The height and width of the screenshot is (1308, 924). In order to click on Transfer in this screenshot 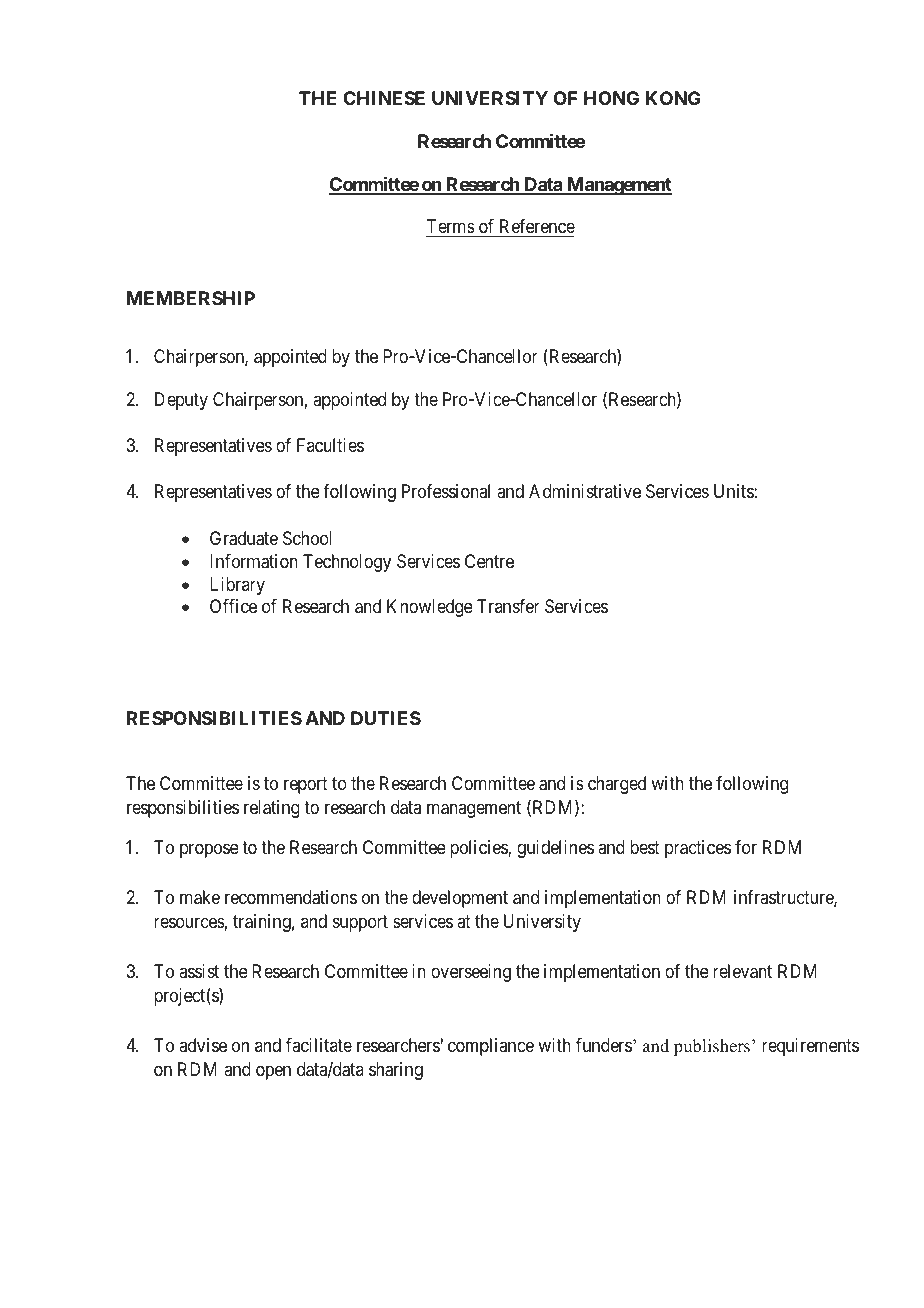, I will do `click(508, 606)`.
